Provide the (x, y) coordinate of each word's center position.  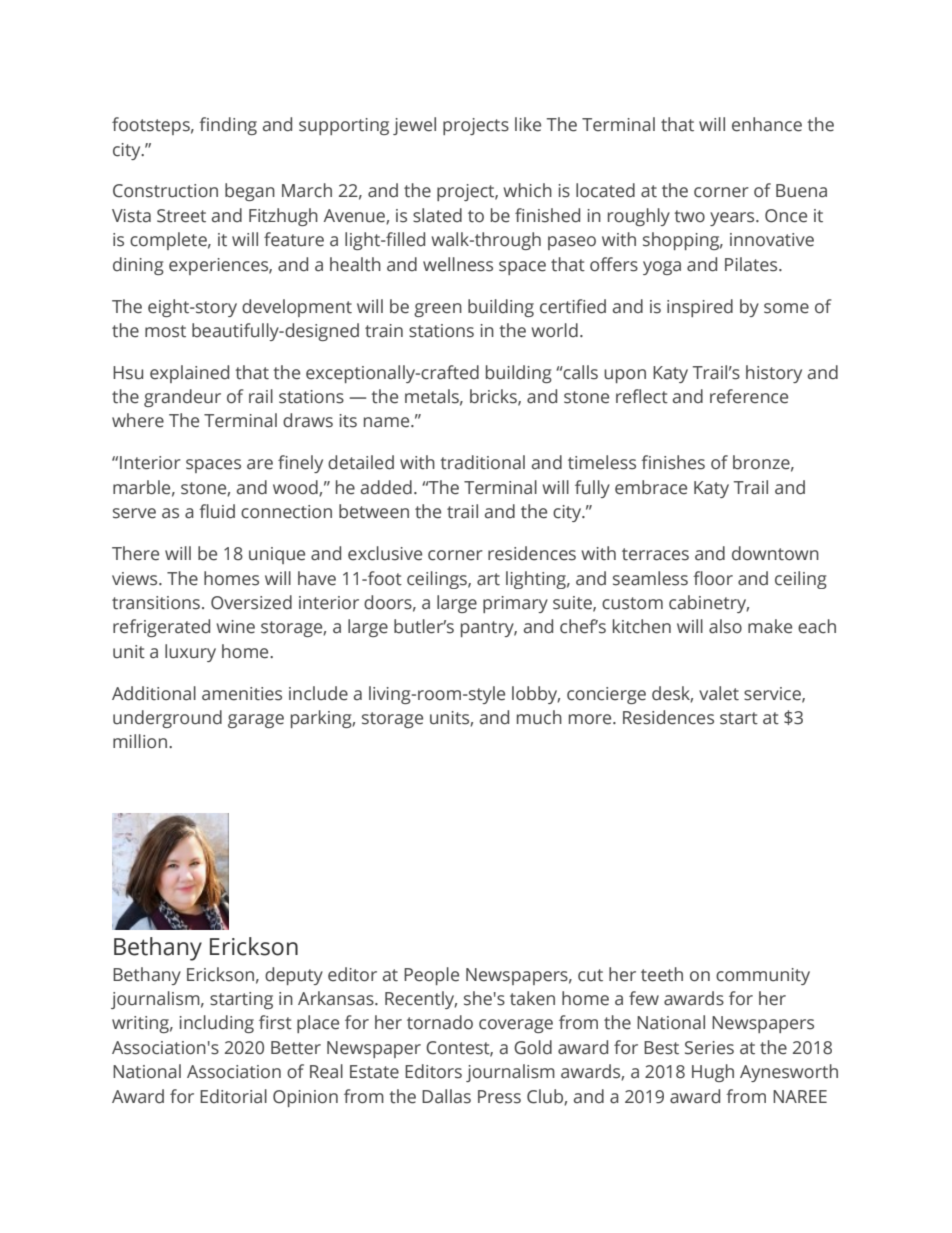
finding (228, 126)
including (217, 1024)
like (528, 124)
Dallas (446, 1096)
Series (709, 1048)
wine (235, 627)
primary (515, 604)
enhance (767, 124)
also (725, 626)
